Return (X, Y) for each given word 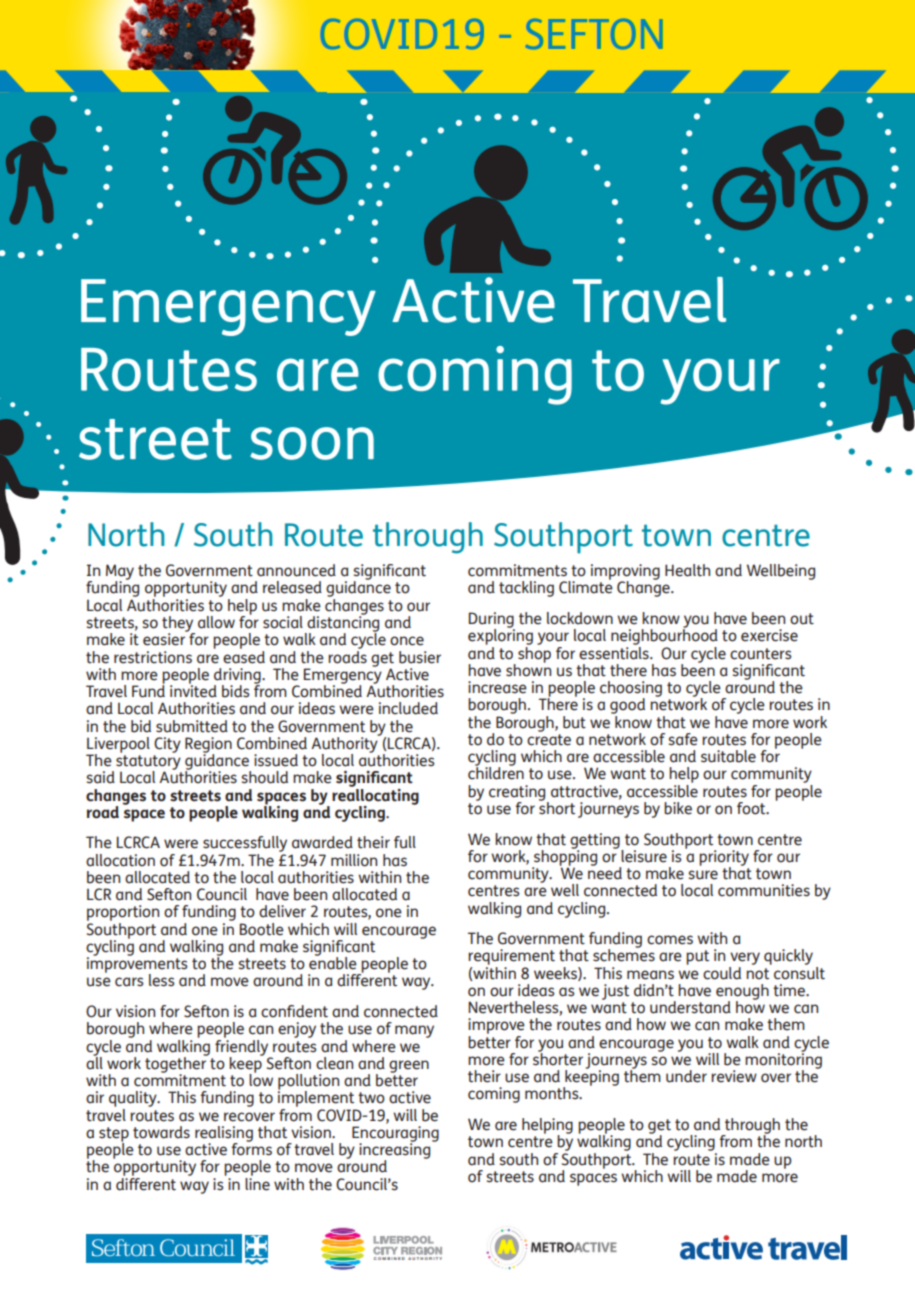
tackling (526, 589)
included (408, 708)
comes (670, 940)
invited (193, 690)
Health (687, 570)
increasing (396, 1151)
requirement (511, 957)
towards (161, 1132)
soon (312, 443)
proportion (123, 914)
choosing (631, 690)
